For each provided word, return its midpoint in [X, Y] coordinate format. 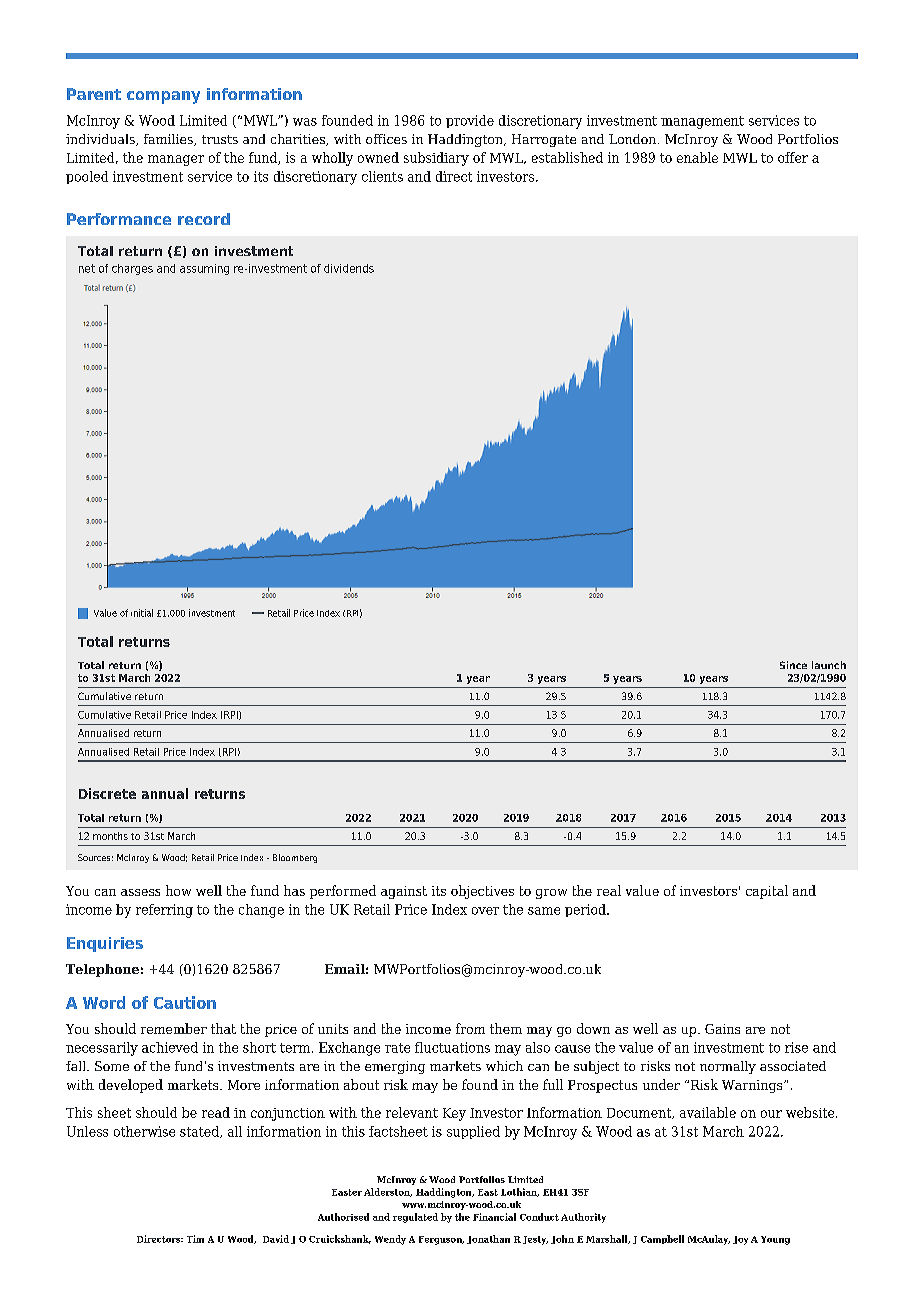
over [485, 911]
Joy [740, 1240]
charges [132, 269]
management [702, 122]
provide [470, 121]
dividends [349, 268]
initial [142, 613]
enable [697, 157]
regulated [415, 1218]
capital [767, 892]
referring [164, 911]
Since [793, 665]
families [169, 140]
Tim [195, 1239]
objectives [482, 892]
